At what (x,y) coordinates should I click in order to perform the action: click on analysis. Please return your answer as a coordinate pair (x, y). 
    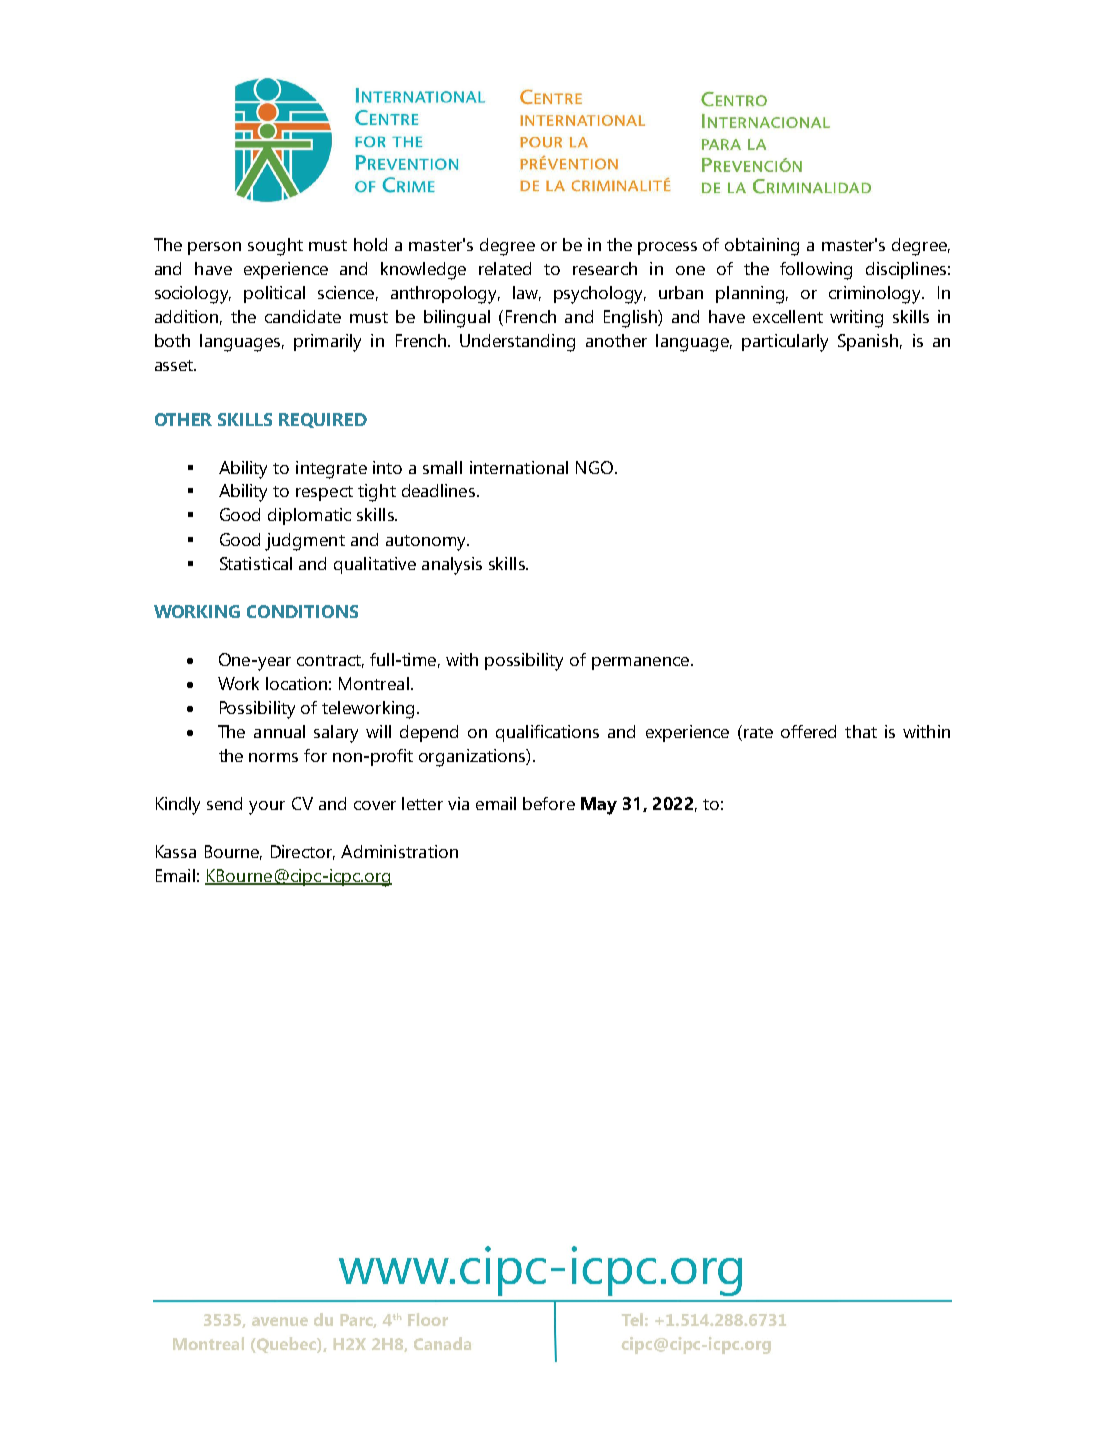
    Looking at the image, I should click on (452, 566).
